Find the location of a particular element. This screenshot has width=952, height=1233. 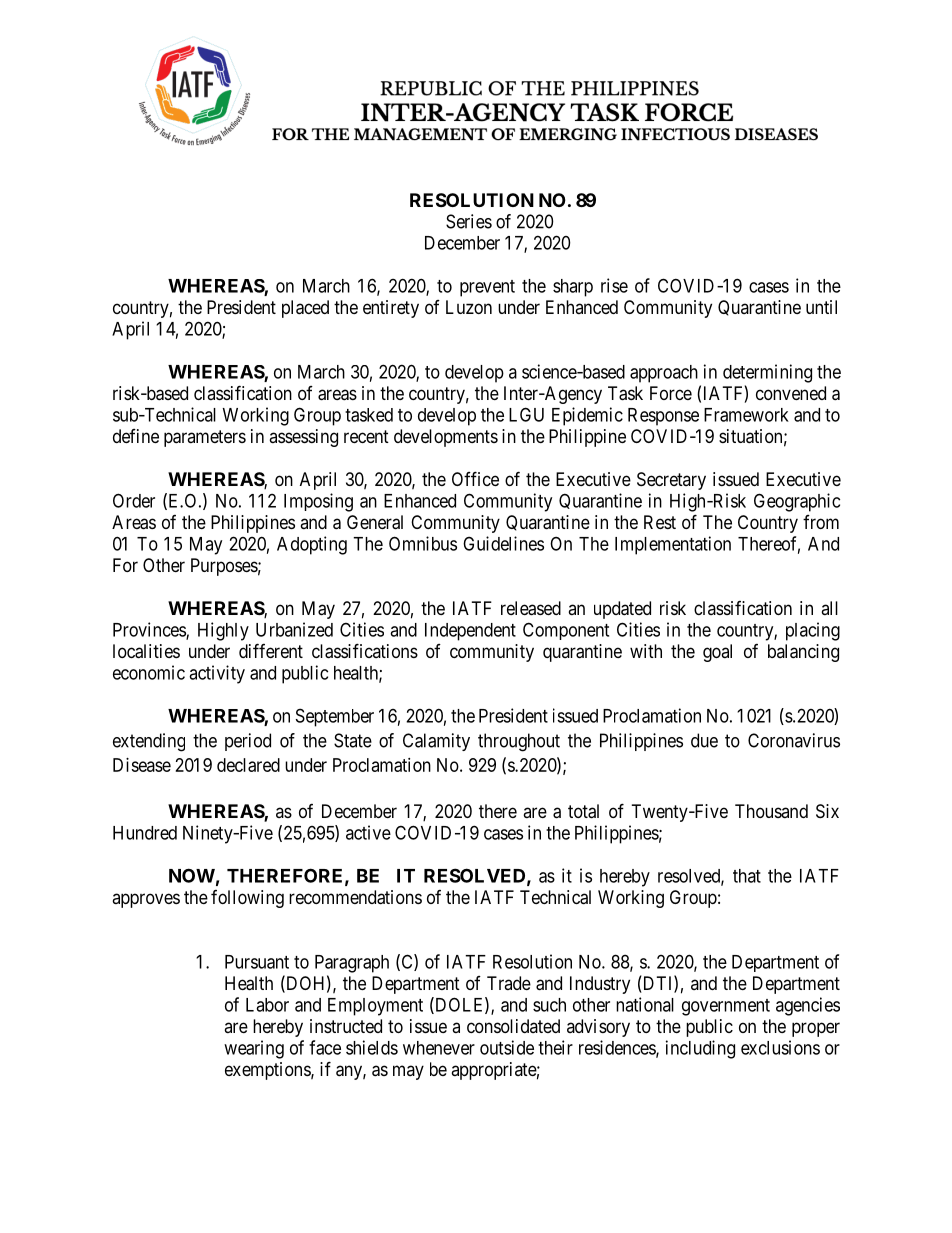

wearing is located at coordinates (254, 1049).
